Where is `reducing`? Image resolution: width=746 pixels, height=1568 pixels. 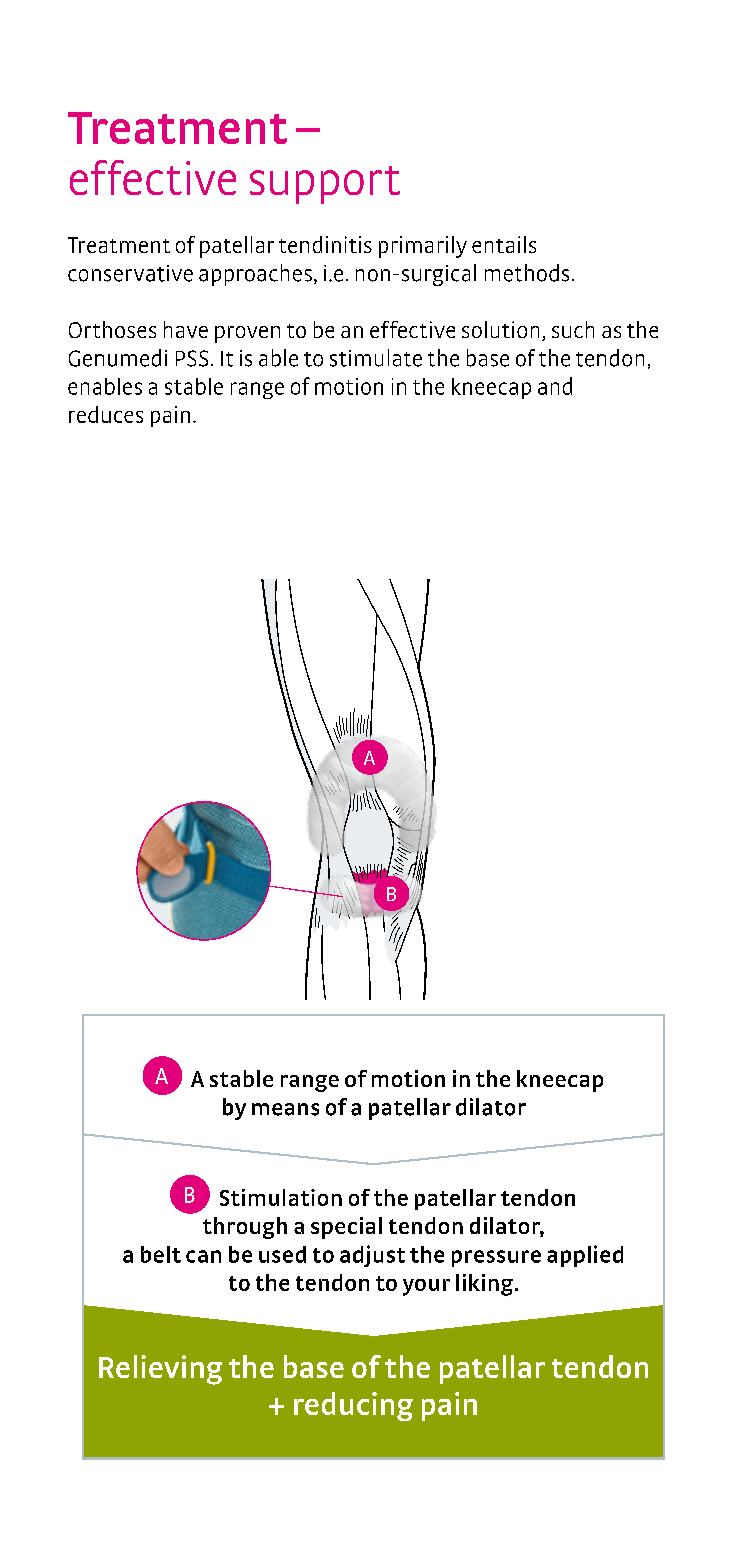
reducing is located at coordinates (353, 1406).
